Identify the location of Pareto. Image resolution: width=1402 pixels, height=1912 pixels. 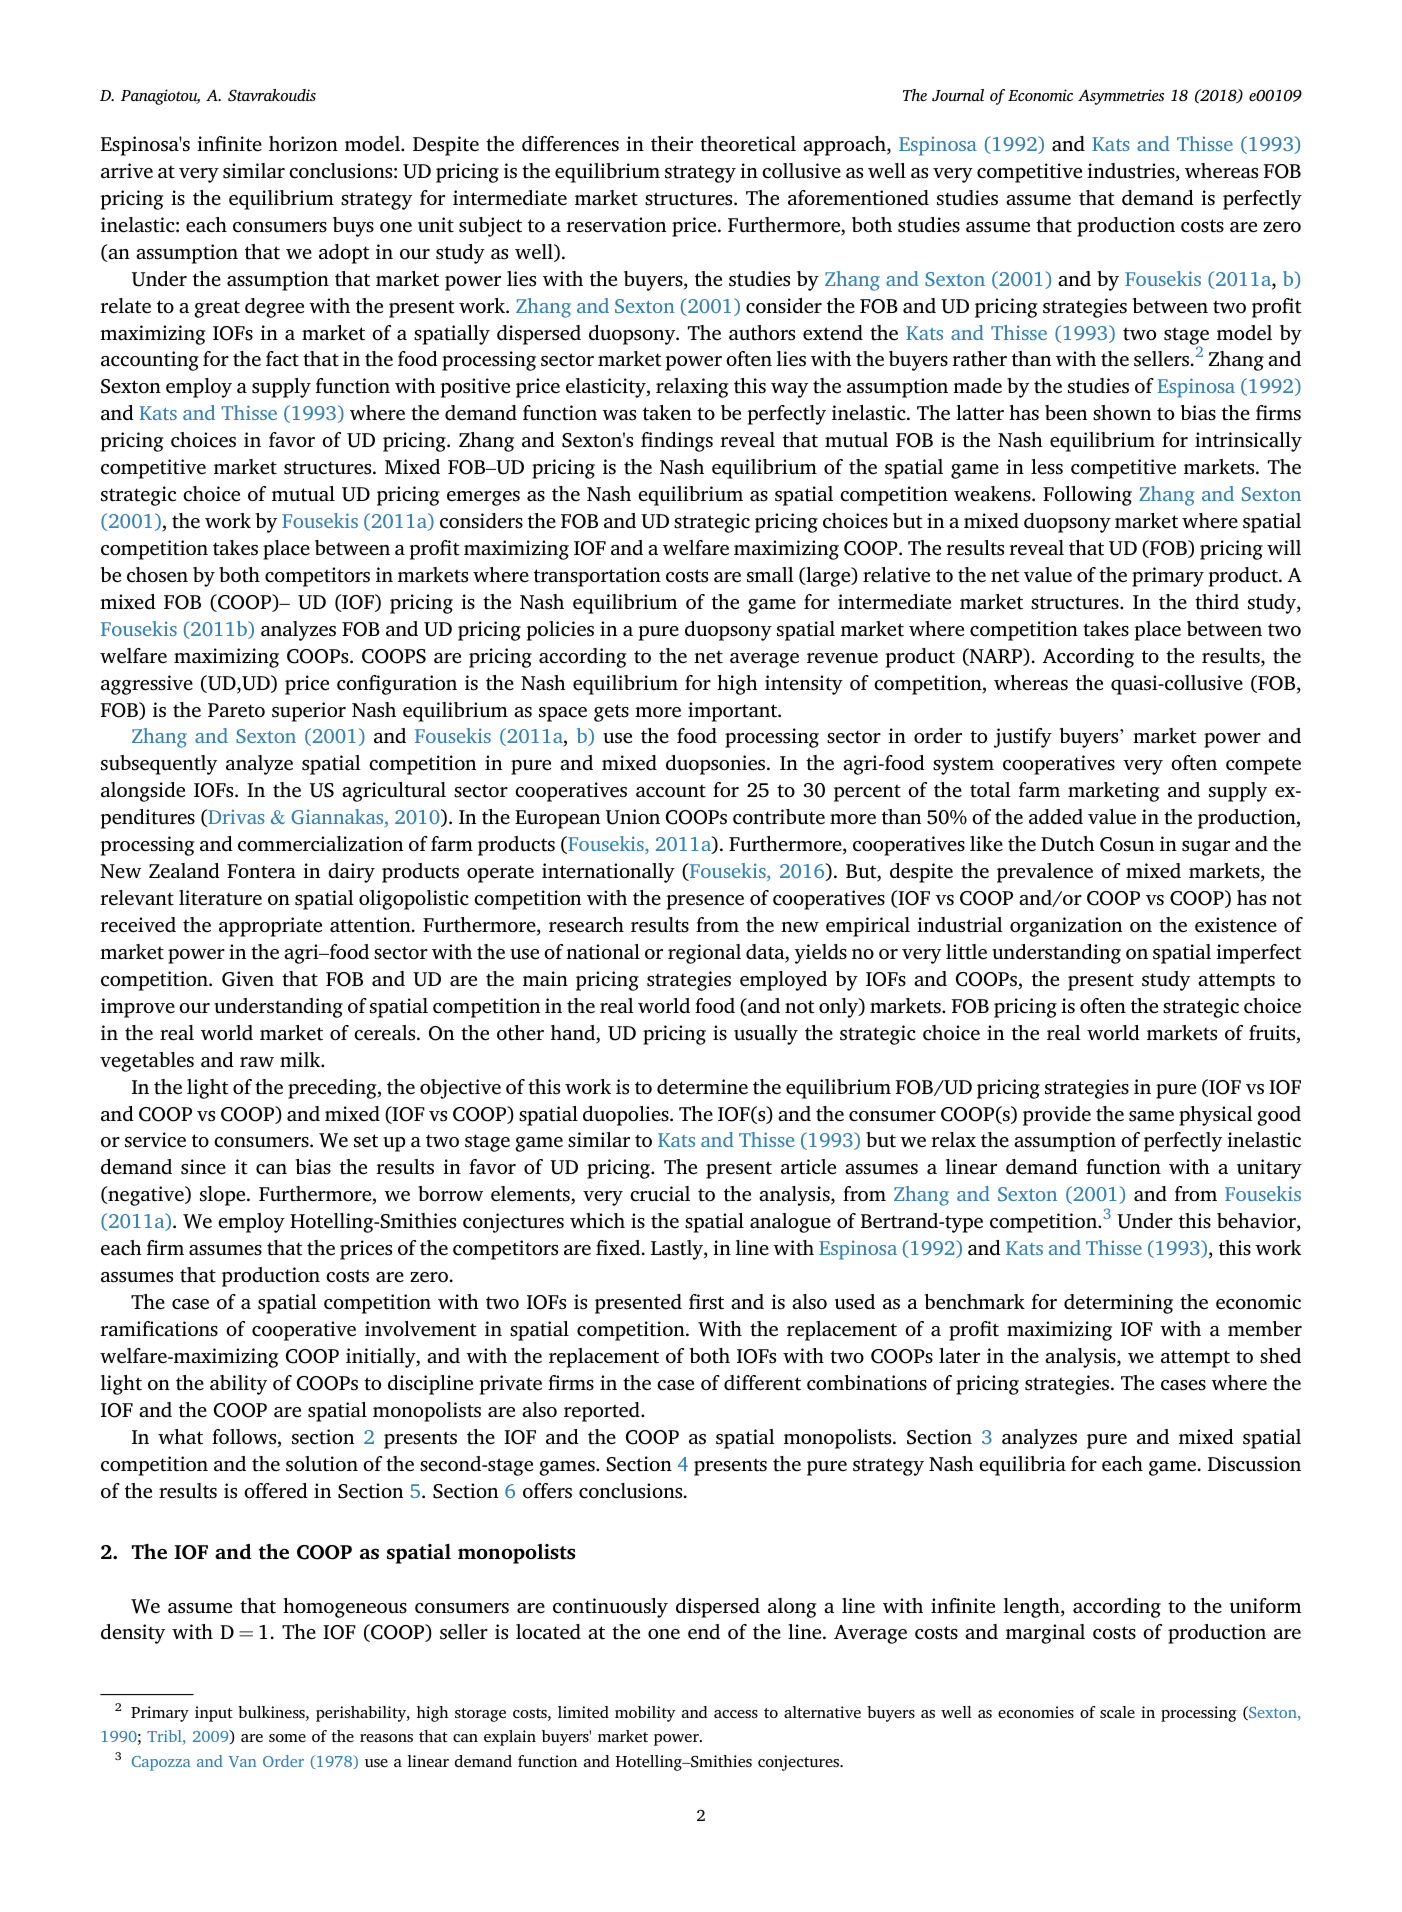
(236, 710).
